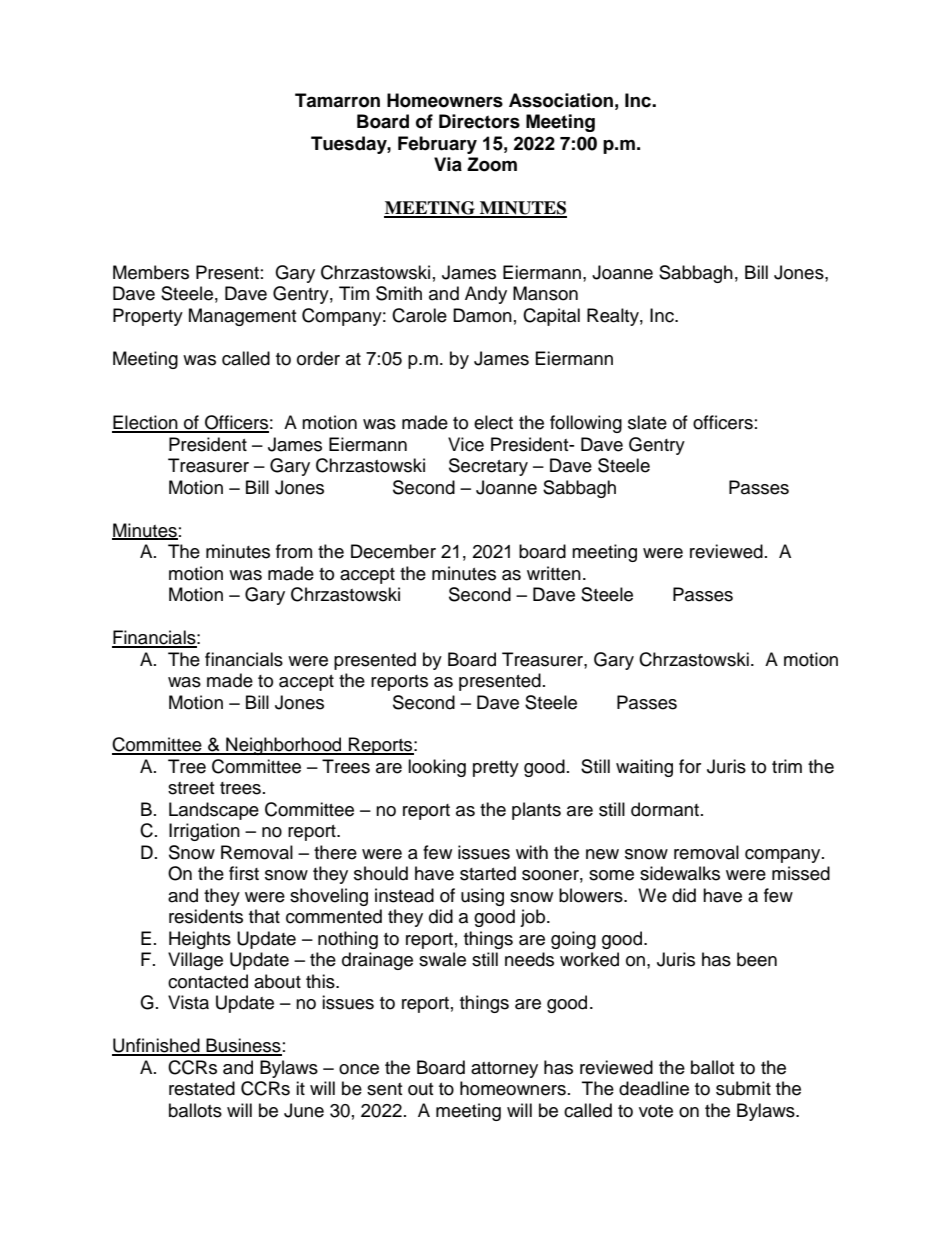  Describe the element at coordinates (294, 551) in the screenshot. I see `from` at that location.
